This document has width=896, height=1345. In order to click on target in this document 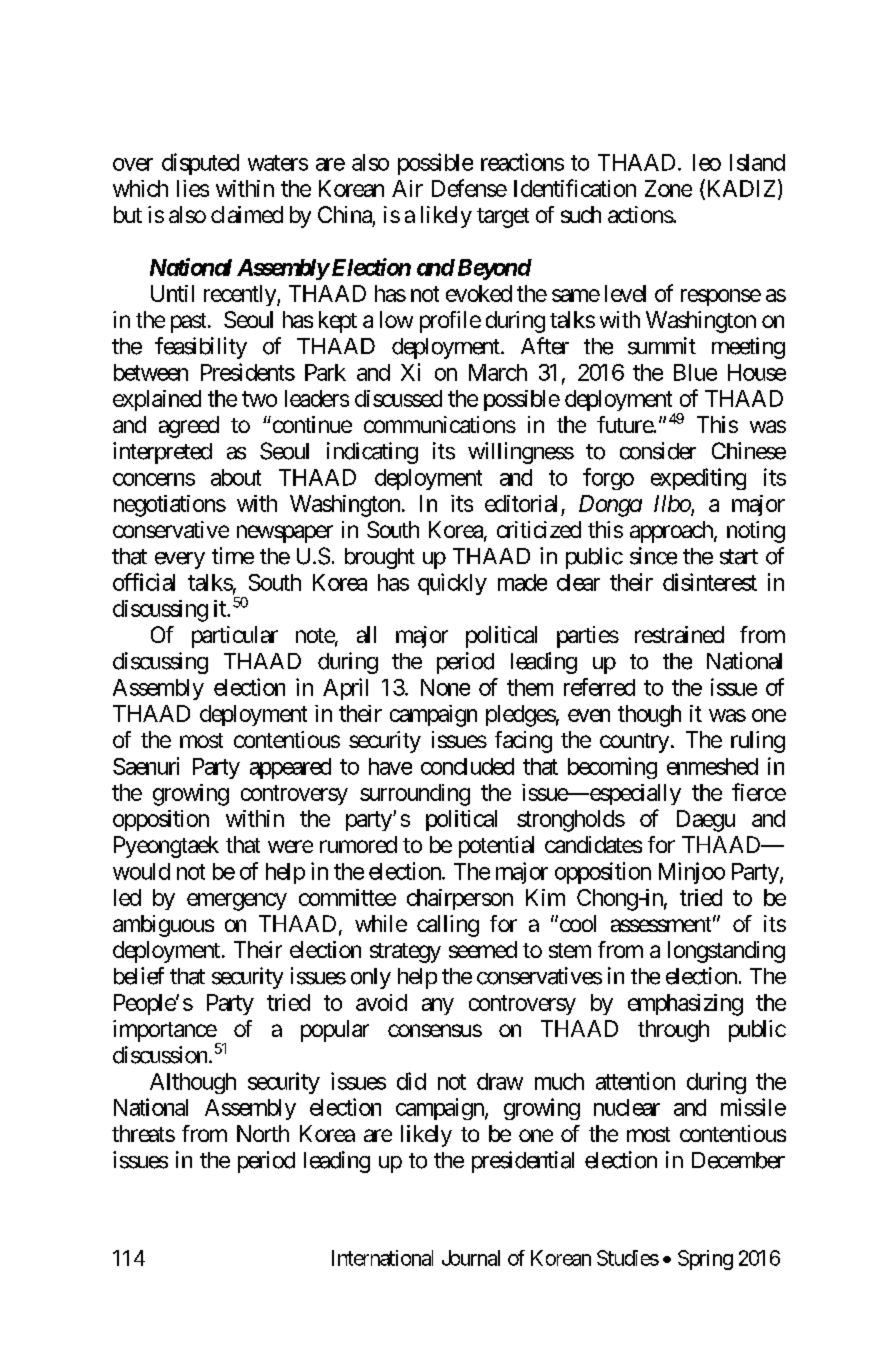, I will do `click(503, 218)`.
